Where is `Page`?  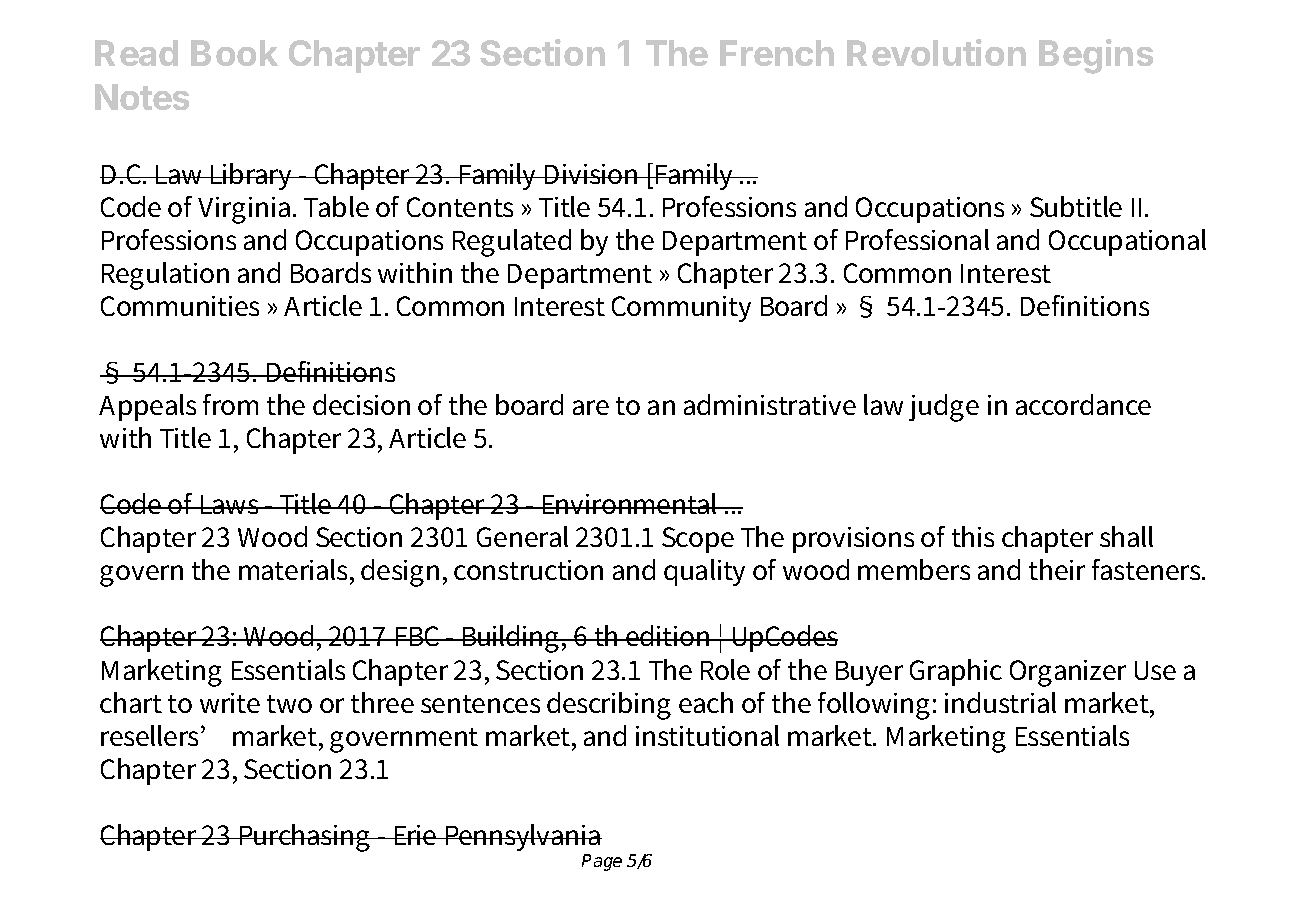 Page is located at coordinates (602, 862).
